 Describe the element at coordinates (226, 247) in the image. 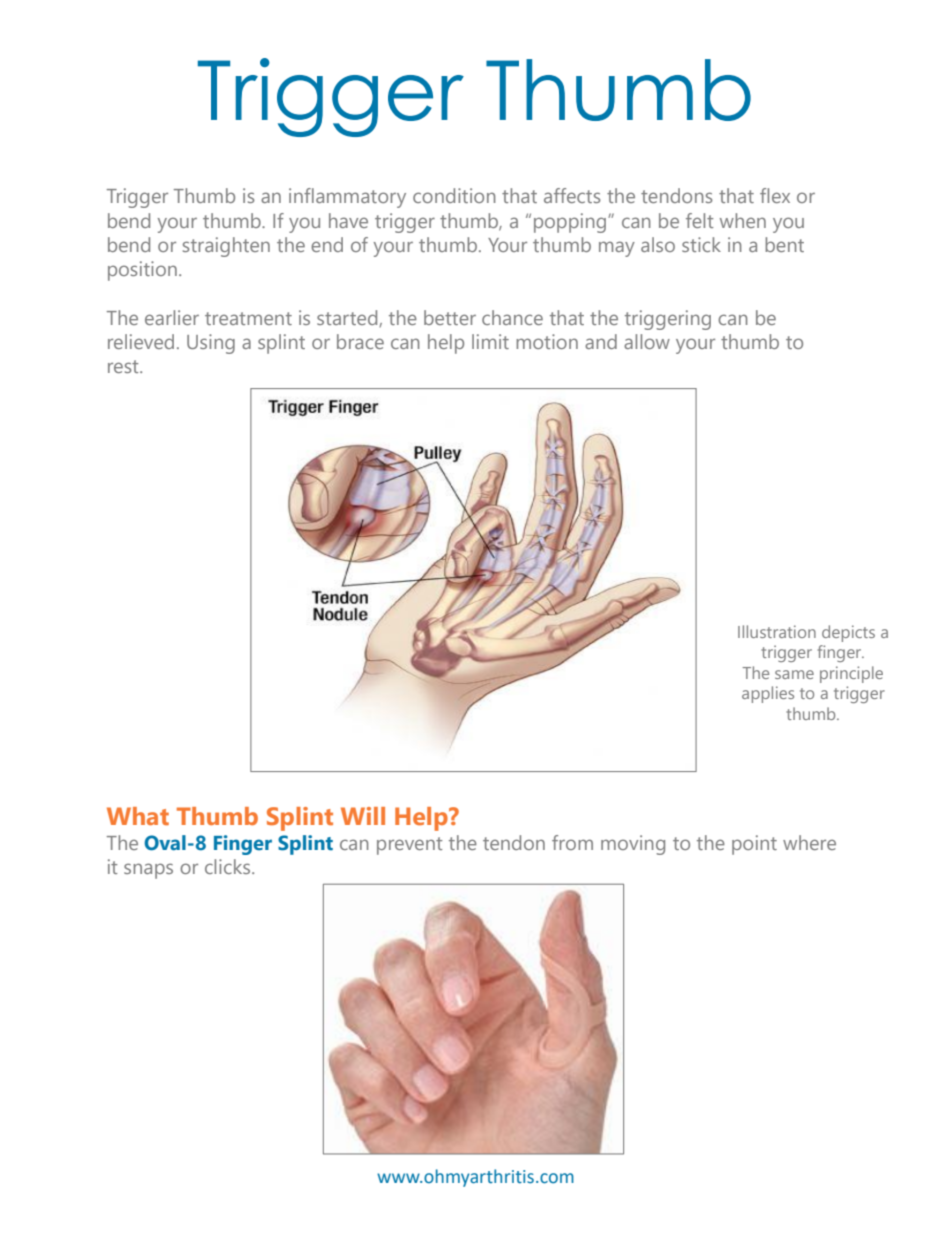

I see `straighten` at that location.
